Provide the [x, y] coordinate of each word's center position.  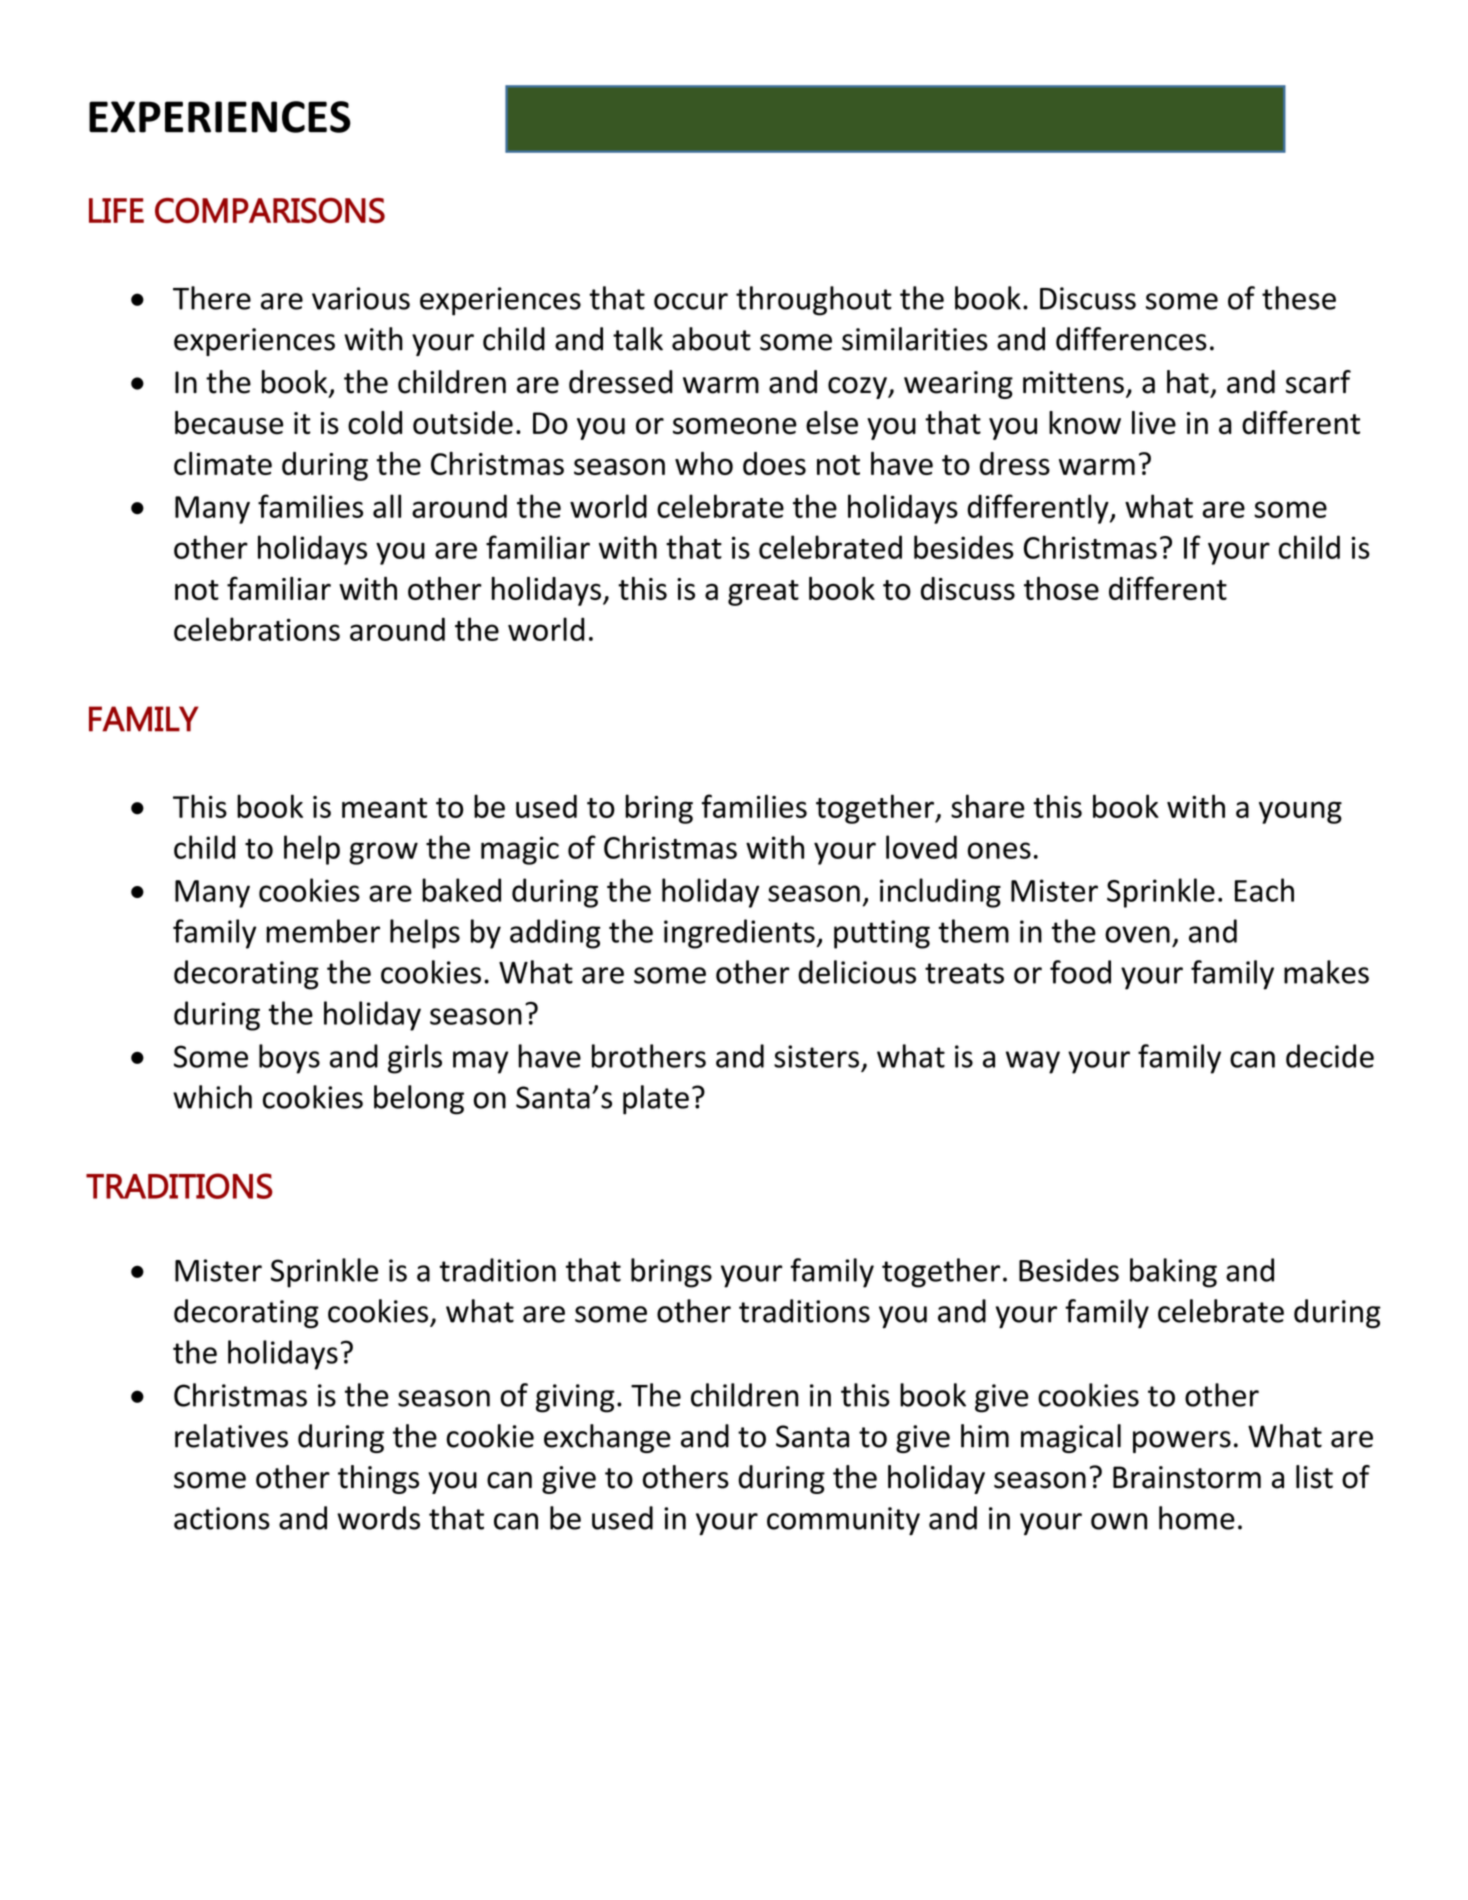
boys [289, 1059]
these [1299, 298]
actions [222, 1518]
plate [656, 1100]
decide [1330, 1056]
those [1061, 588]
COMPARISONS [270, 210]
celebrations [257, 629]
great [763, 593]
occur [691, 301]
